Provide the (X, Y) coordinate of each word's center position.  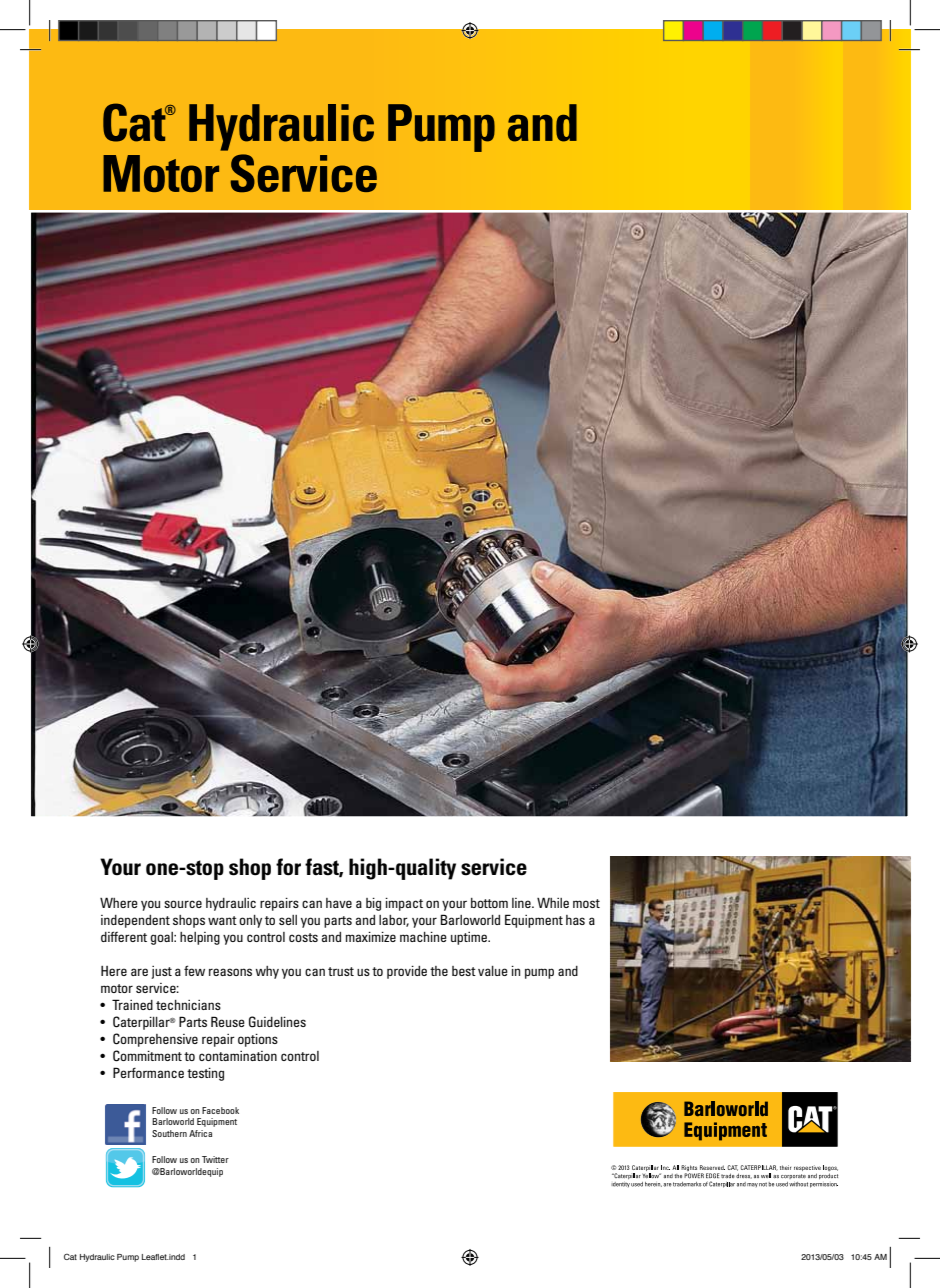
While (553, 902)
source (183, 904)
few (194, 970)
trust (341, 971)
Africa (200, 1133)
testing (205, 1074)
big (373, 904)
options (258, 1040)
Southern (169, 1133)
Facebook (220, 1110)
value (493, 971)
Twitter (215, 1159)
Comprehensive (155, 1040)
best (464, 971)
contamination (238, 1056)
